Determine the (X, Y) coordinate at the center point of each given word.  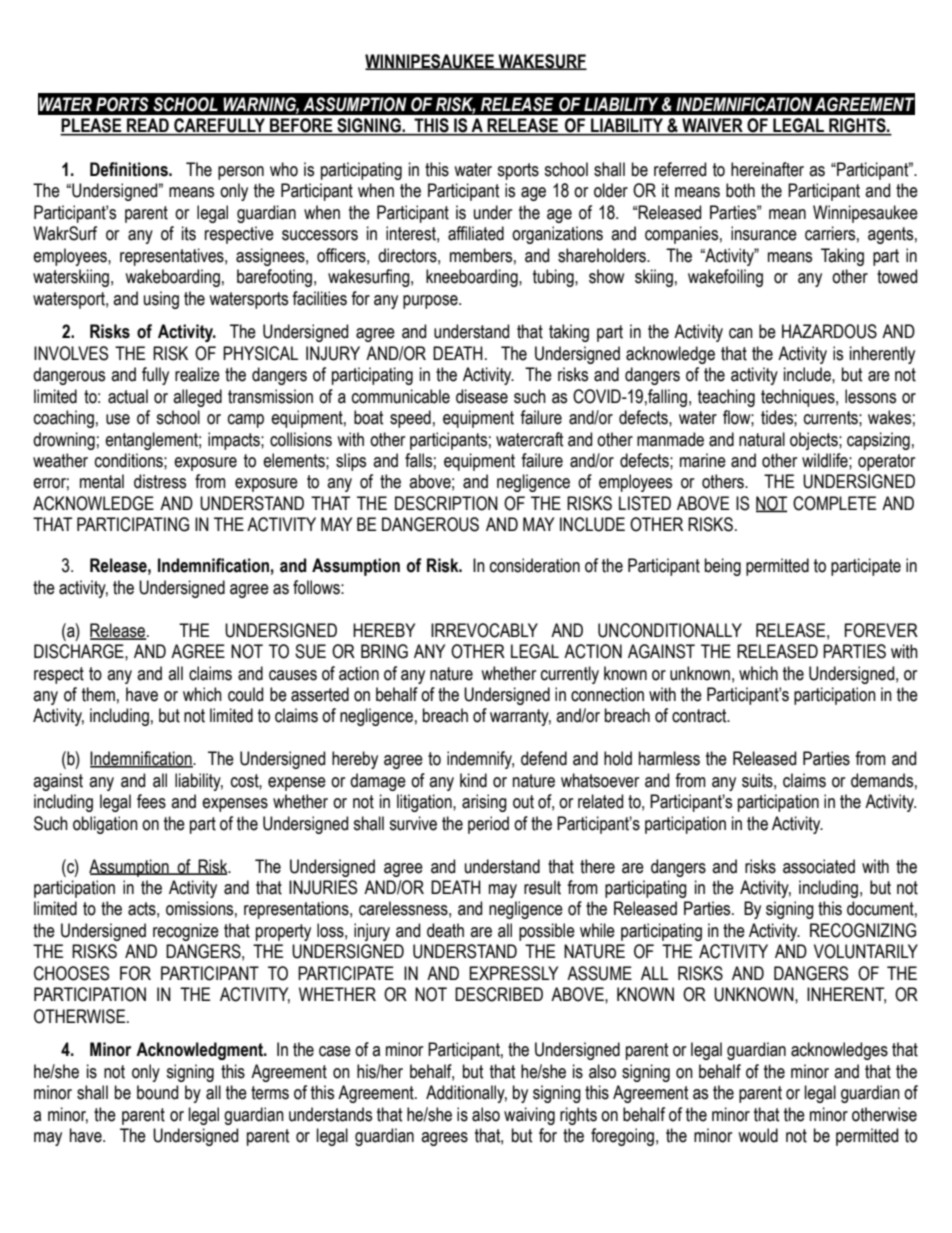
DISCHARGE (80, 651)
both (740, 190)
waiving (529, 1116)
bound (157, 1092)
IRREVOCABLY (484, 630)
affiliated (476, 233)
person (241, 173)
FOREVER (881, 630)
